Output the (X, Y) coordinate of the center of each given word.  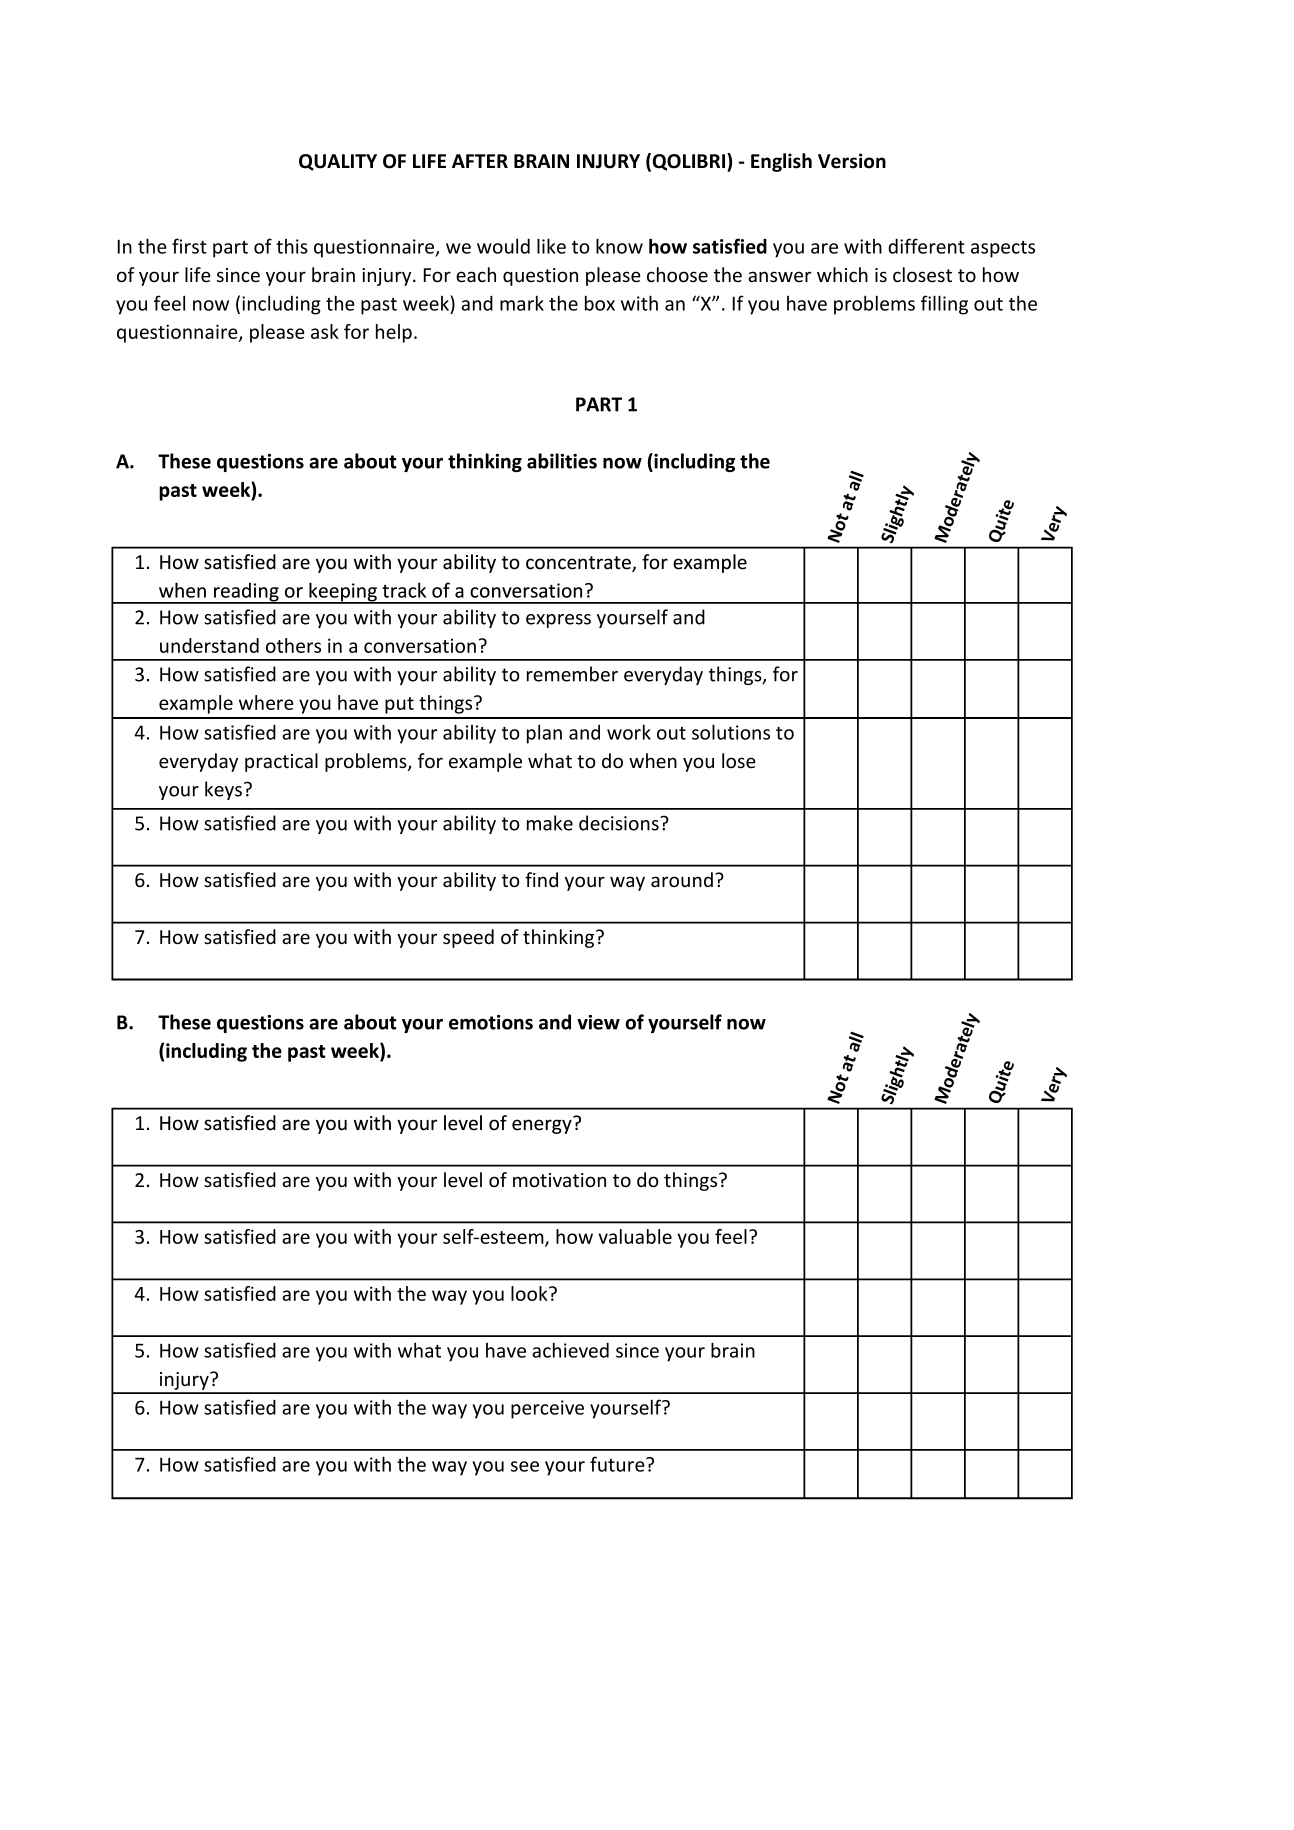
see (525, 1466)
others (293, 645)
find (541, 879)
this (292, 246)
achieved (570, 1350)
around (682, 879)
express (558, 621)
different (926, 246)
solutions (731, 732)
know (619, 246)
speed (468, 938)
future (618, 1464)
